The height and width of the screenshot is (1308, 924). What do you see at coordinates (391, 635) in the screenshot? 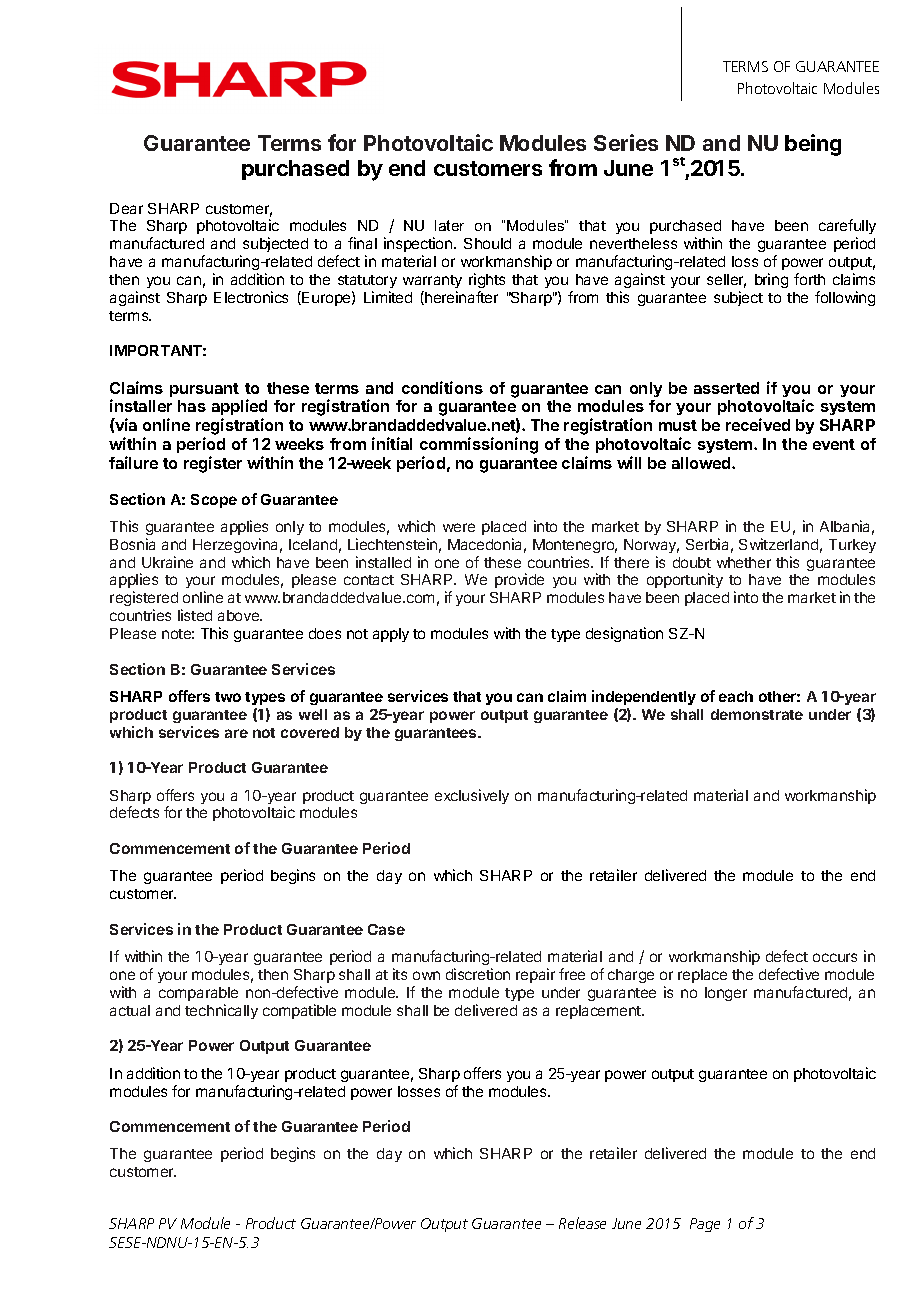
I see `apply` at bounding box center [391, 635].
